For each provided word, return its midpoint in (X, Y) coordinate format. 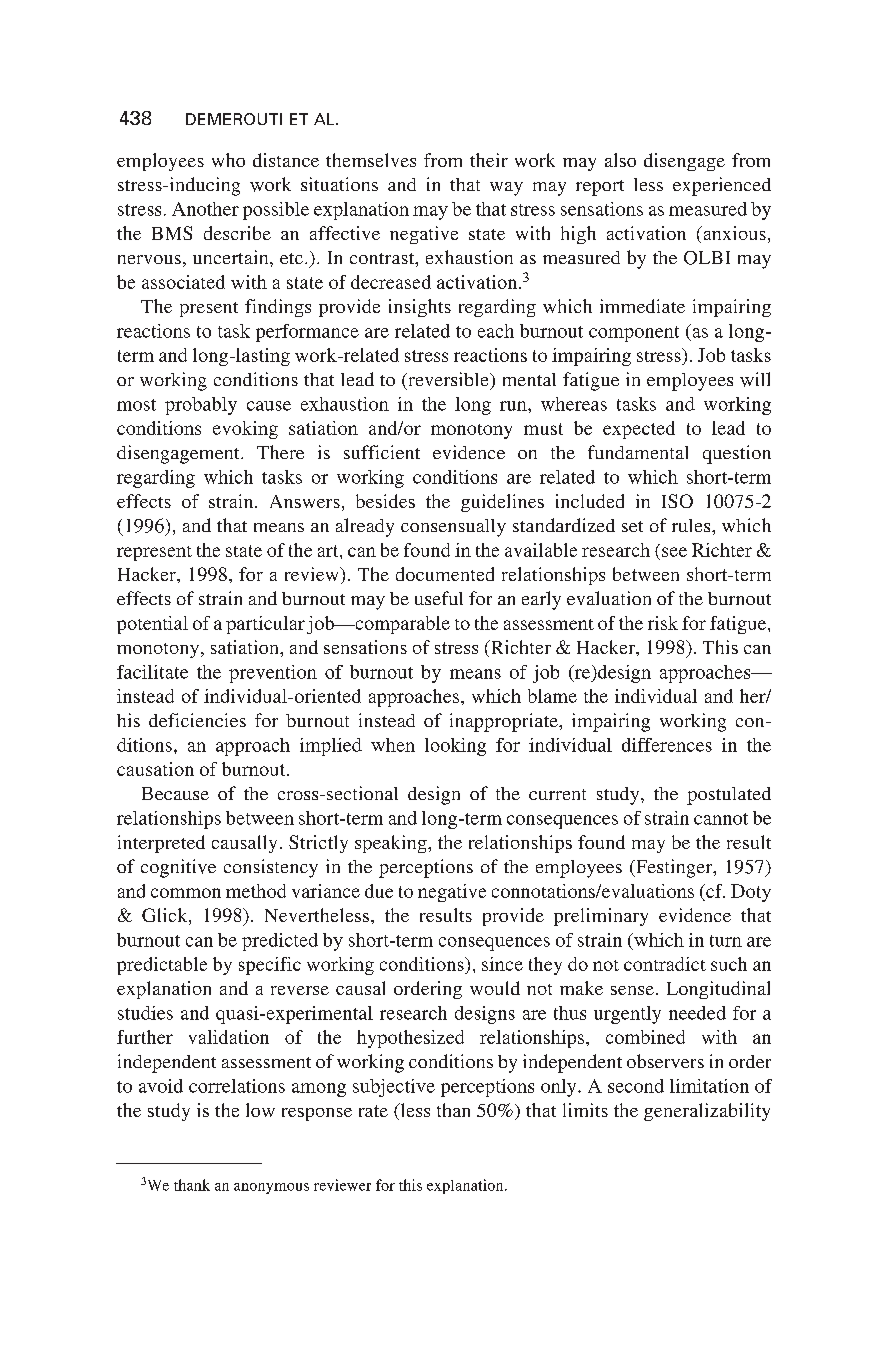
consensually (453, 528)
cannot (721, 819)
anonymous (271, 1188)
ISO (677, 501)
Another (205, 209)
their (489, 160)
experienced (722, 186)
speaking (392, 844)
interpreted (161, 844)
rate (373, 1111)
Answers (305, 501)
